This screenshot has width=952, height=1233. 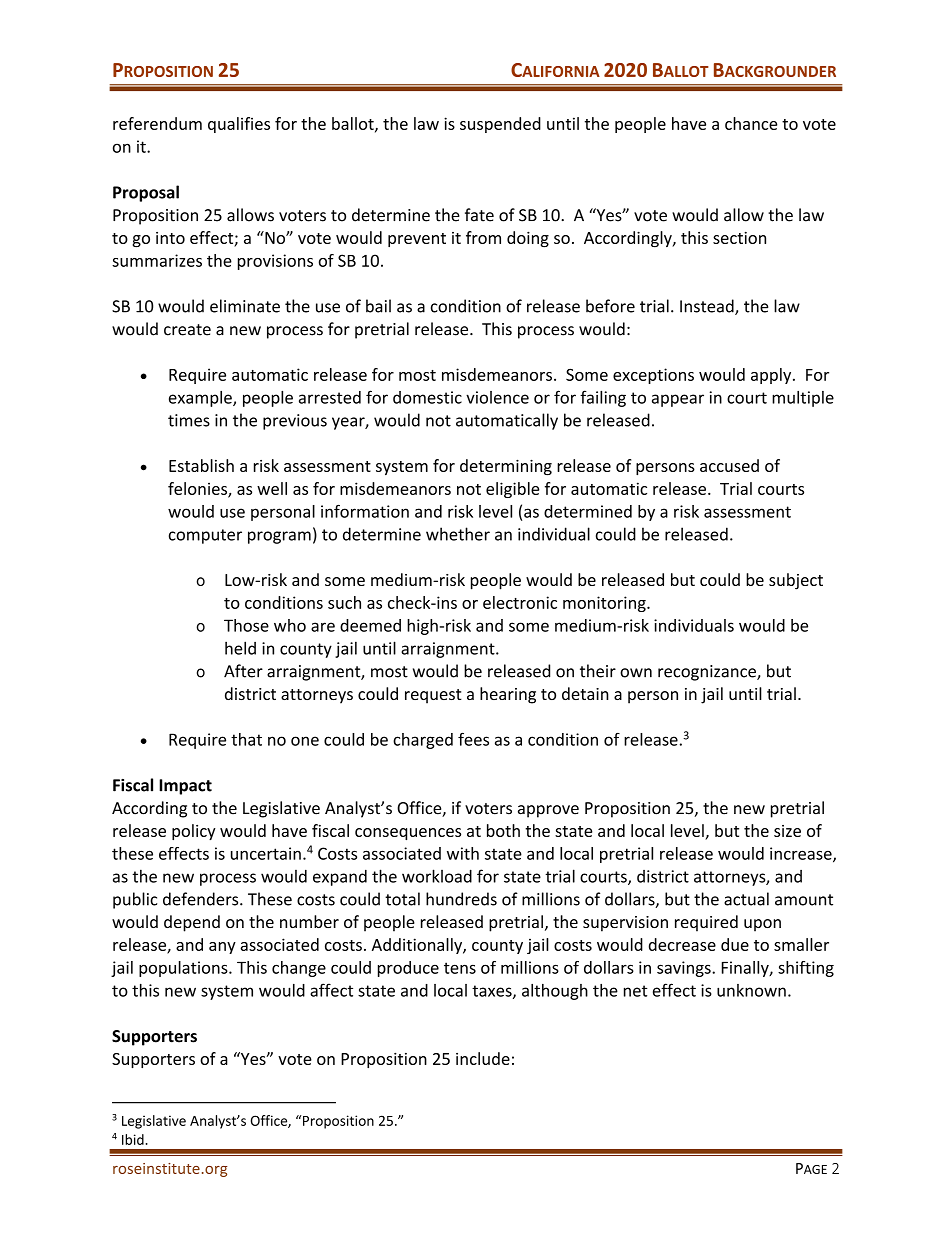 I want to click on chance, so click(x=751, y=123).
